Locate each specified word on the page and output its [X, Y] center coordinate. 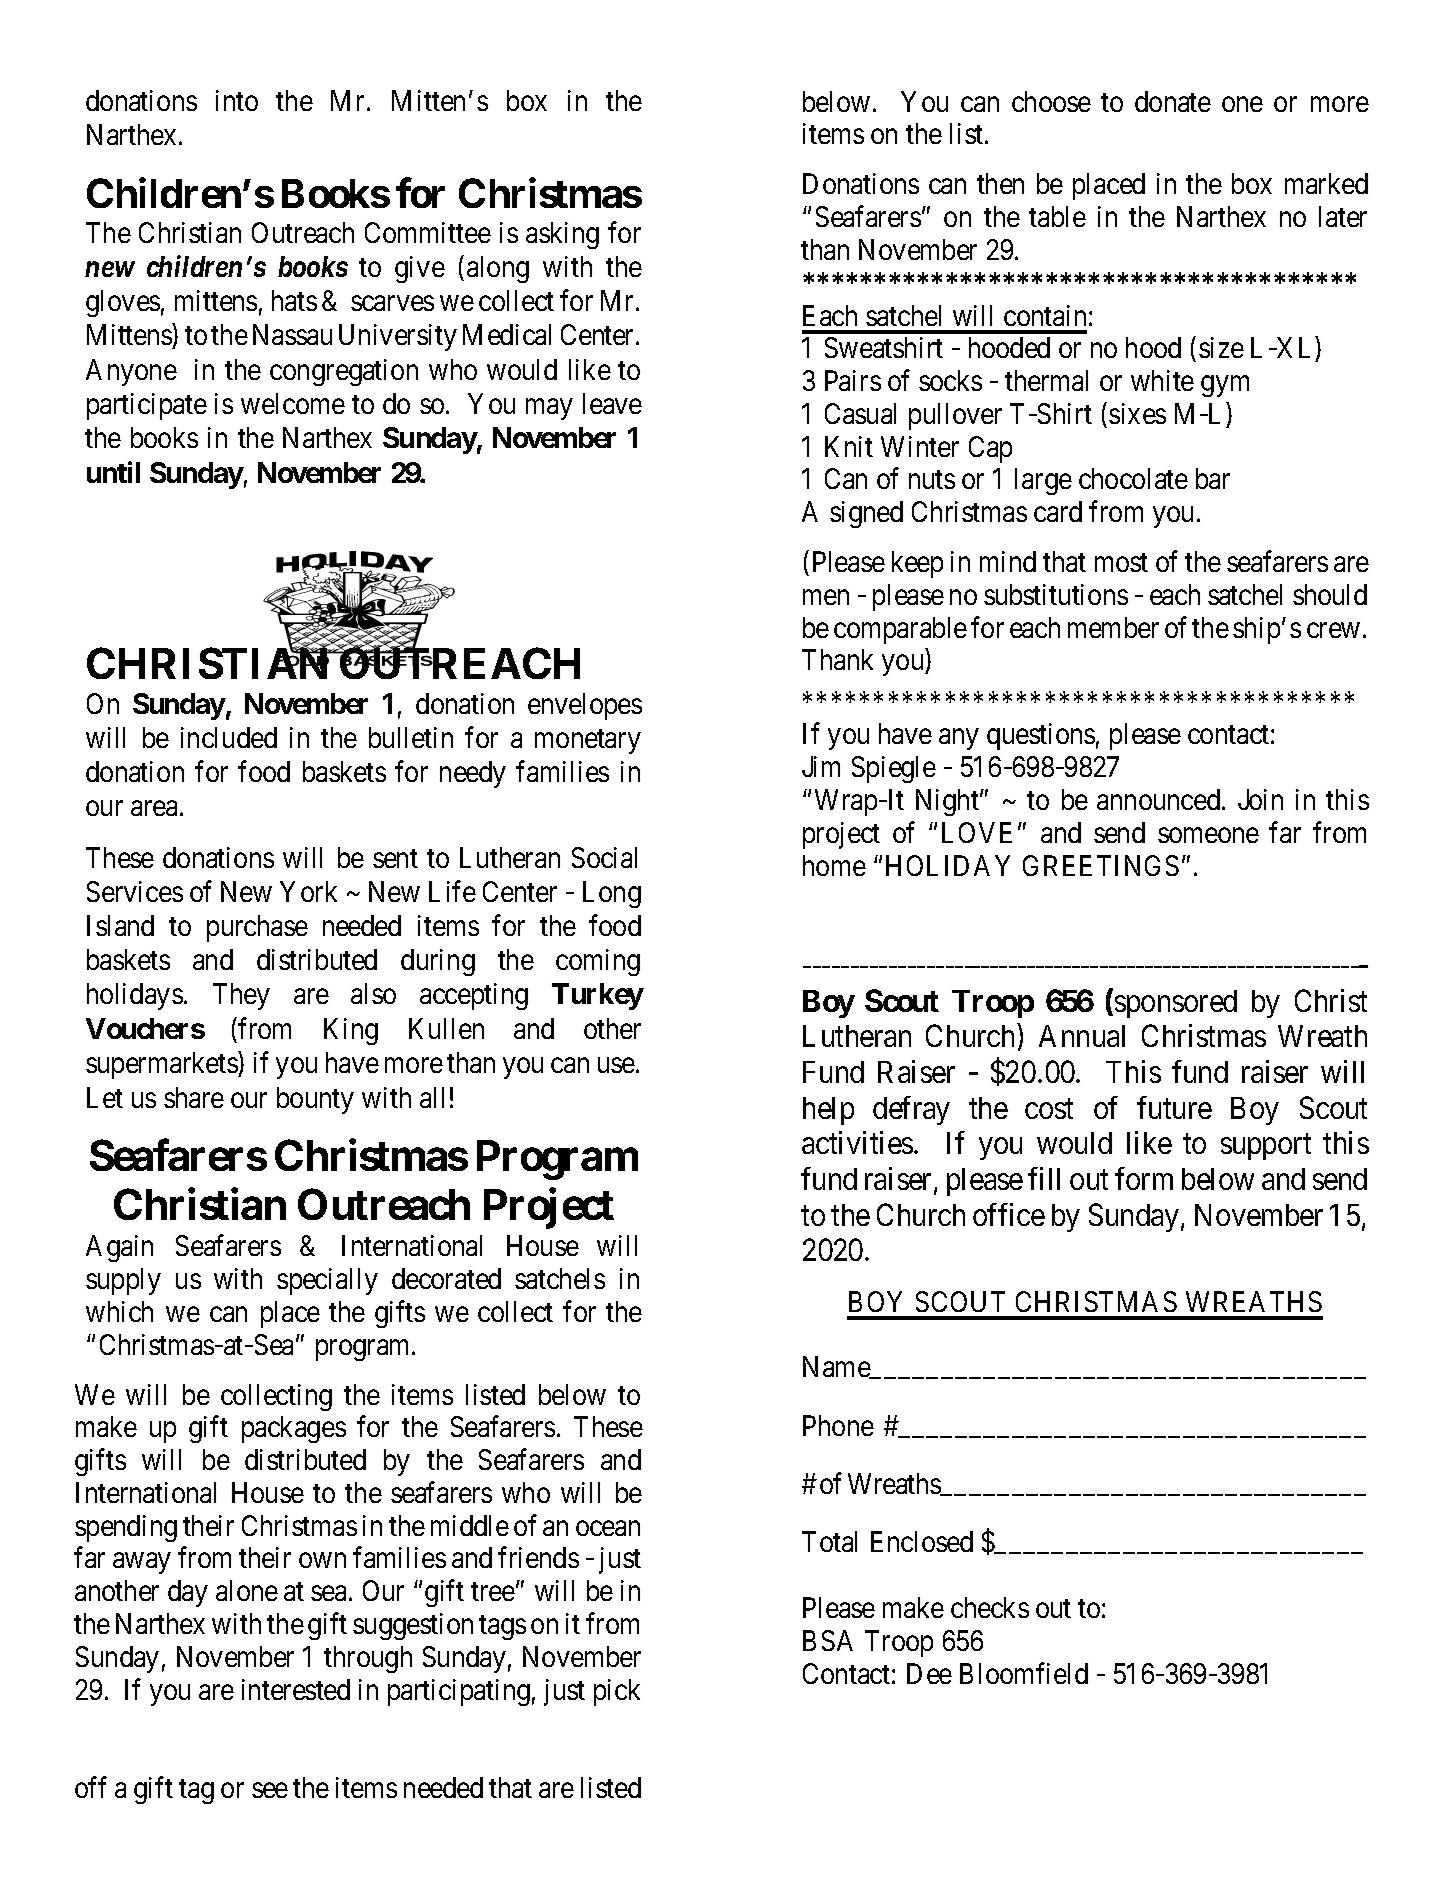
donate [1173, 101]
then [1000, 183]
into [237, 100]
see [270, 1790]
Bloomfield [1024, 1673]
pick [617, 1692]
